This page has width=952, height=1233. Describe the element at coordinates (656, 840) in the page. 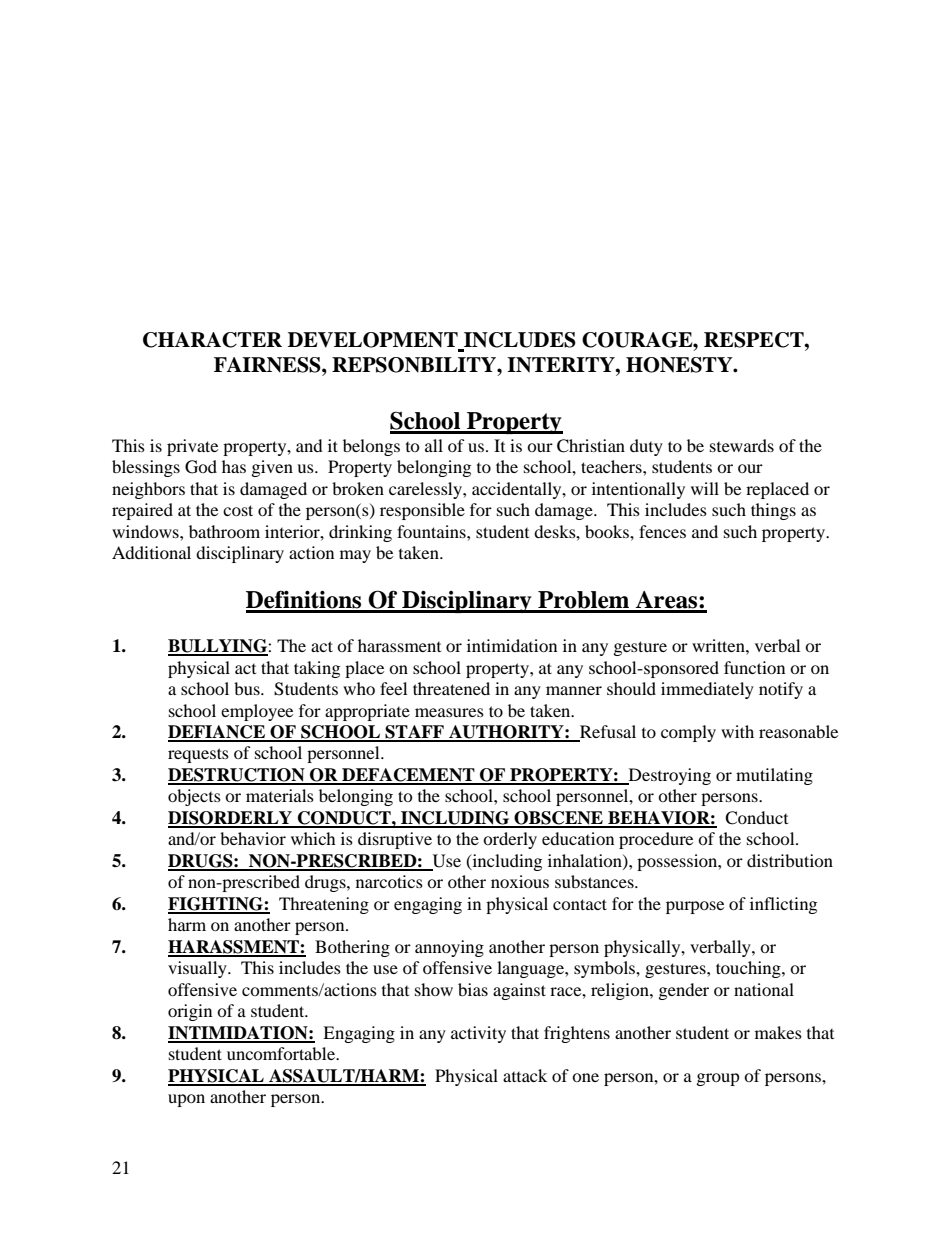

I see `procedure` at that location.
